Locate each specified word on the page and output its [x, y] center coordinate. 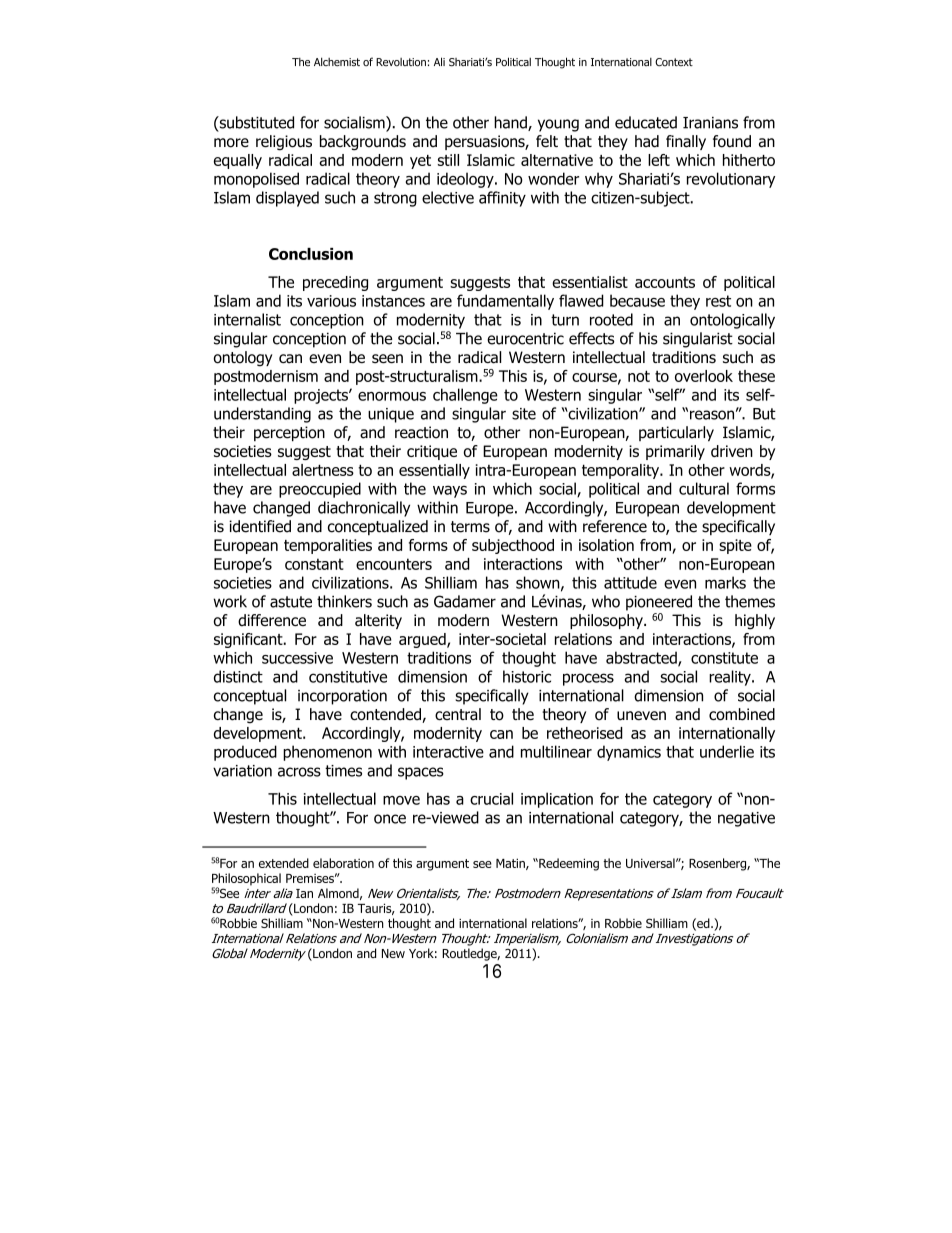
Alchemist [337, 61]
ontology [243, 359]
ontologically [732, 321]
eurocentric [525, 338]
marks [725, 582]
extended [284, 863]
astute [291, 602]
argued [423, 640]
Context [674, 62]
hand [511, 123]
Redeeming [568, 864]
